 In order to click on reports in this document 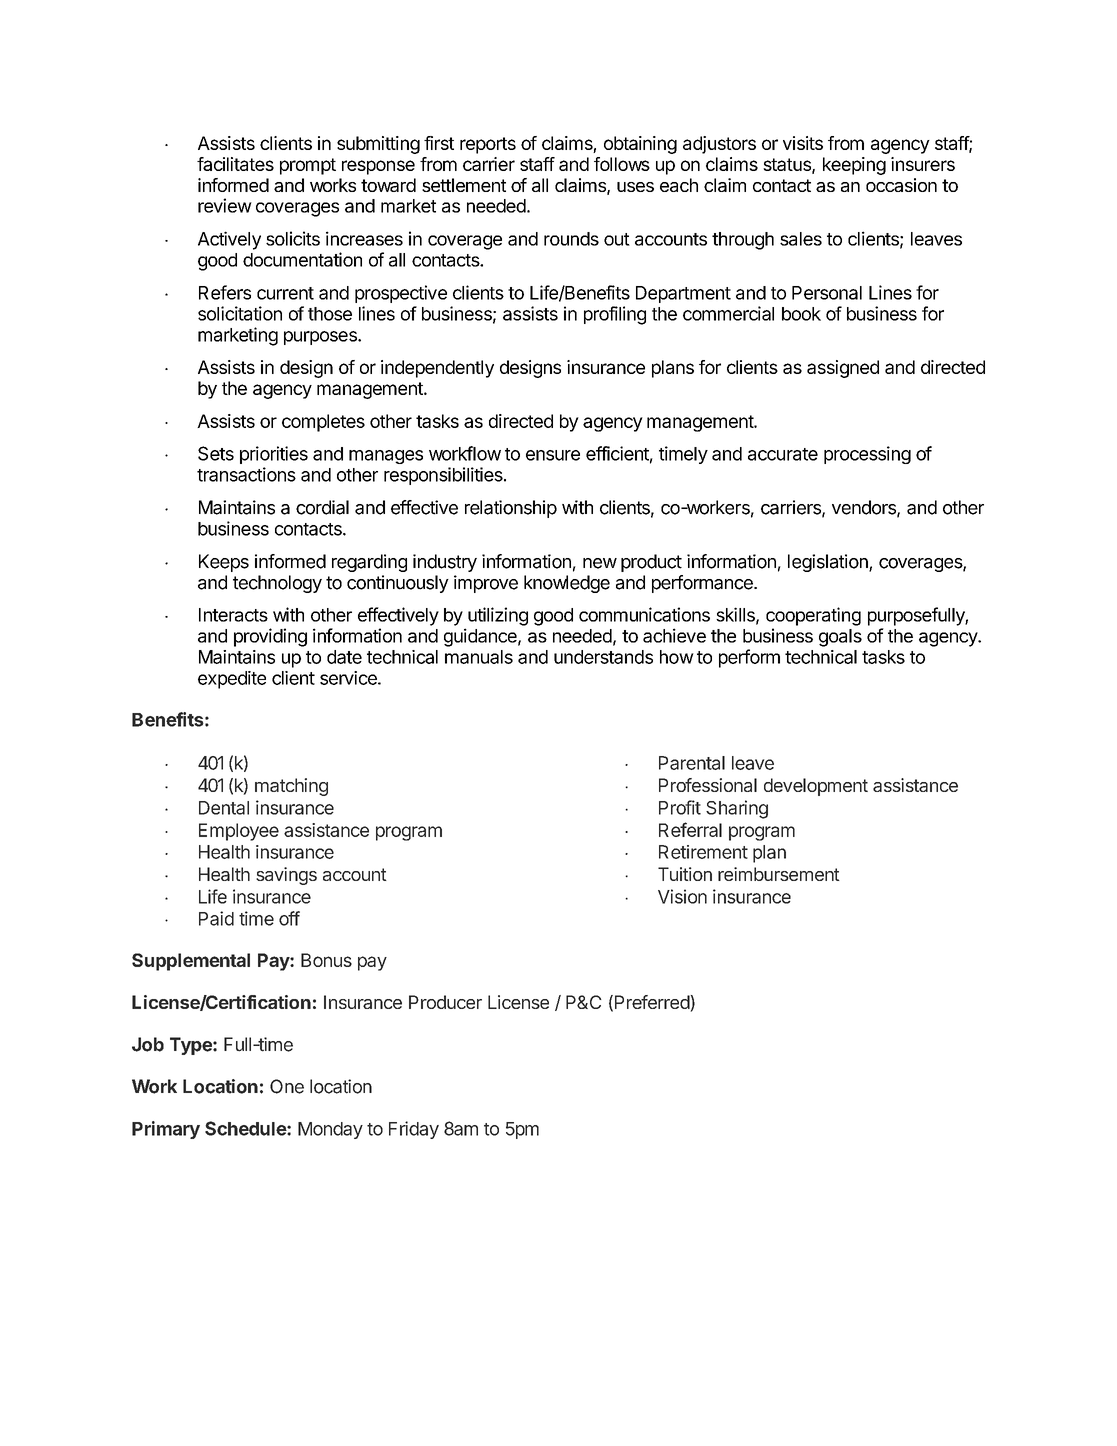, I will do `click(488, 145)`.
